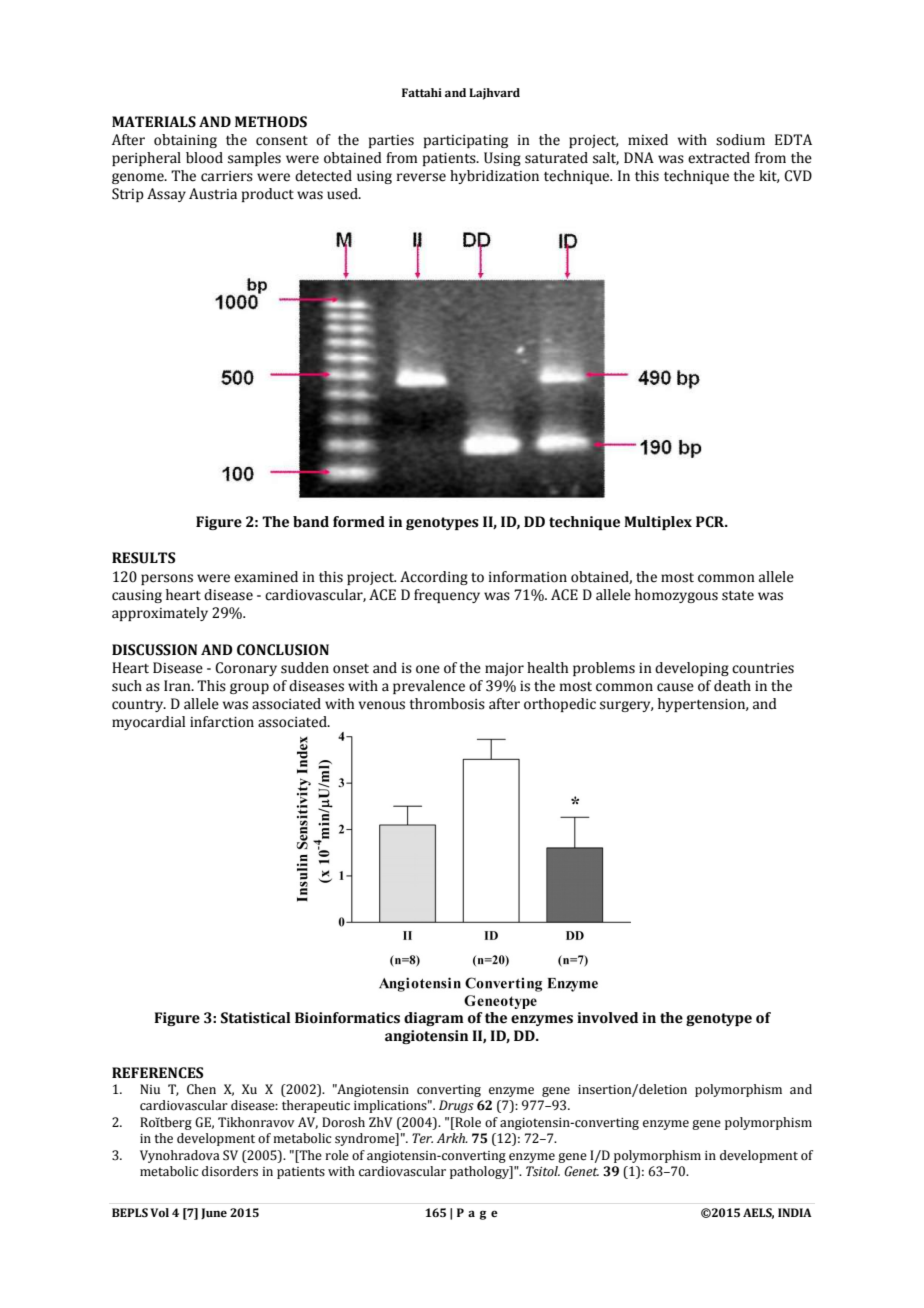 The image size is (924, 1308). I want to click on band, so click(311, 522).
